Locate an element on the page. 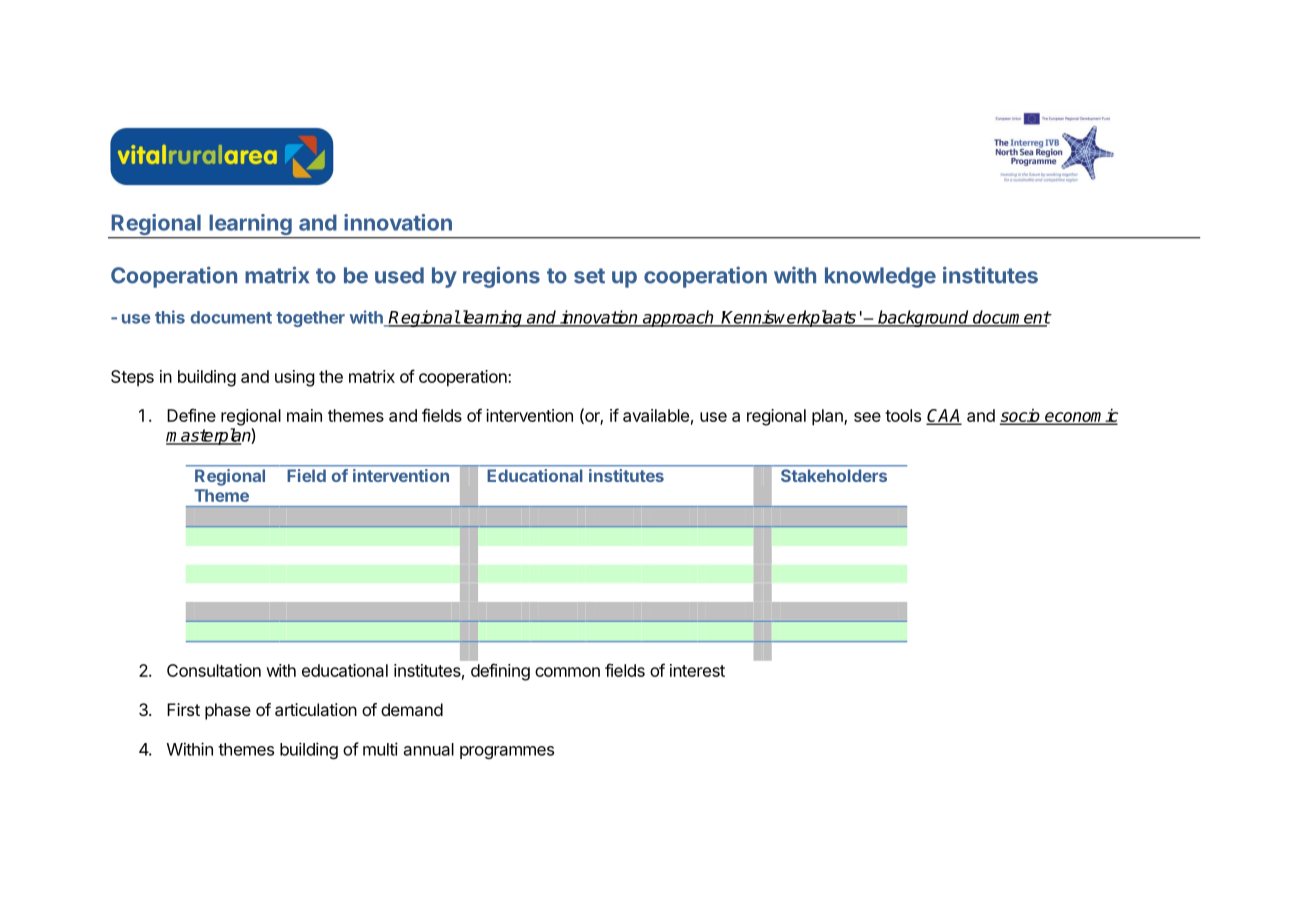 This page has height=924, width=1308. phase is located at coordinates (228, 711).
